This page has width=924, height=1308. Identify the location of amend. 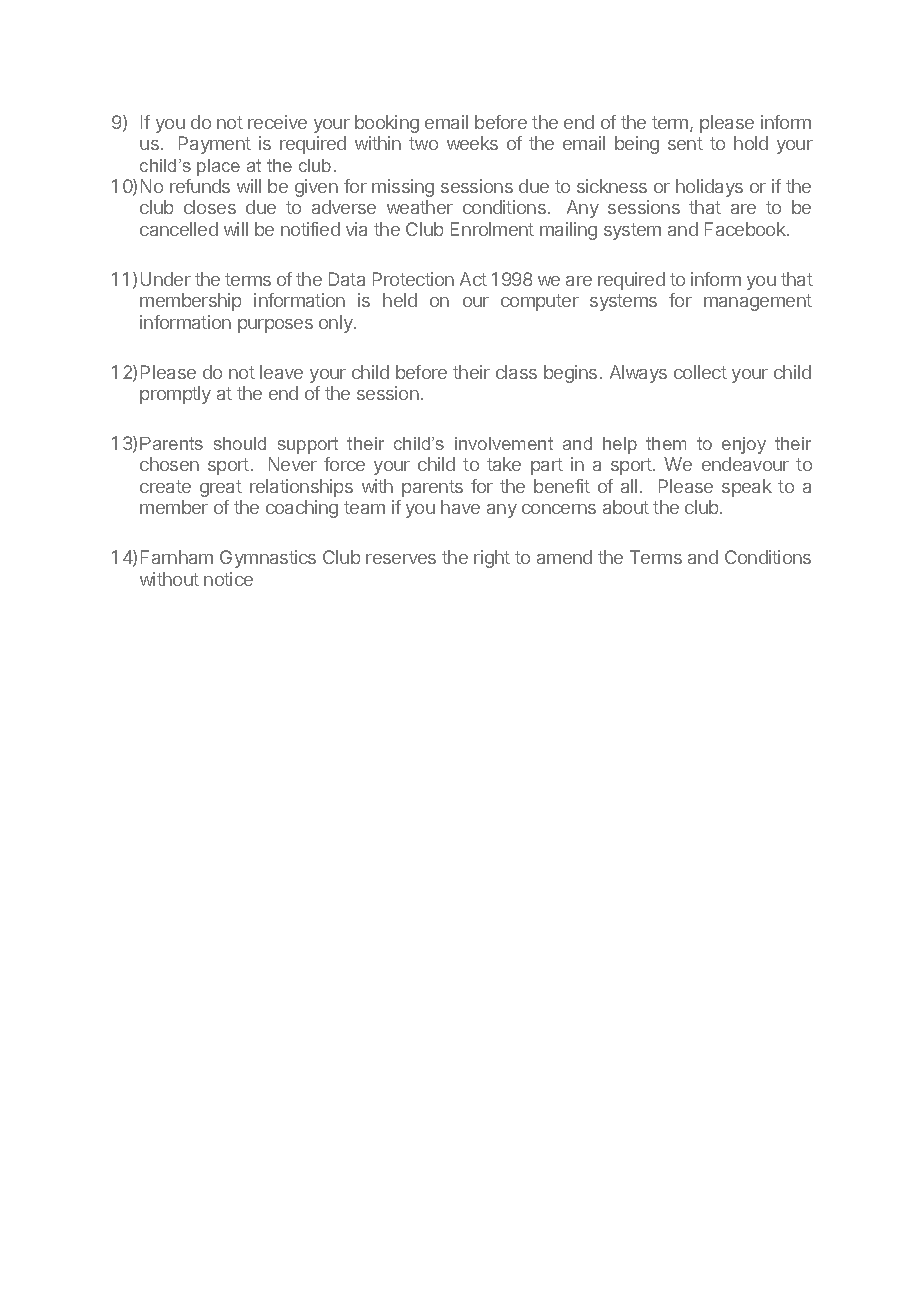
(564, 557).
